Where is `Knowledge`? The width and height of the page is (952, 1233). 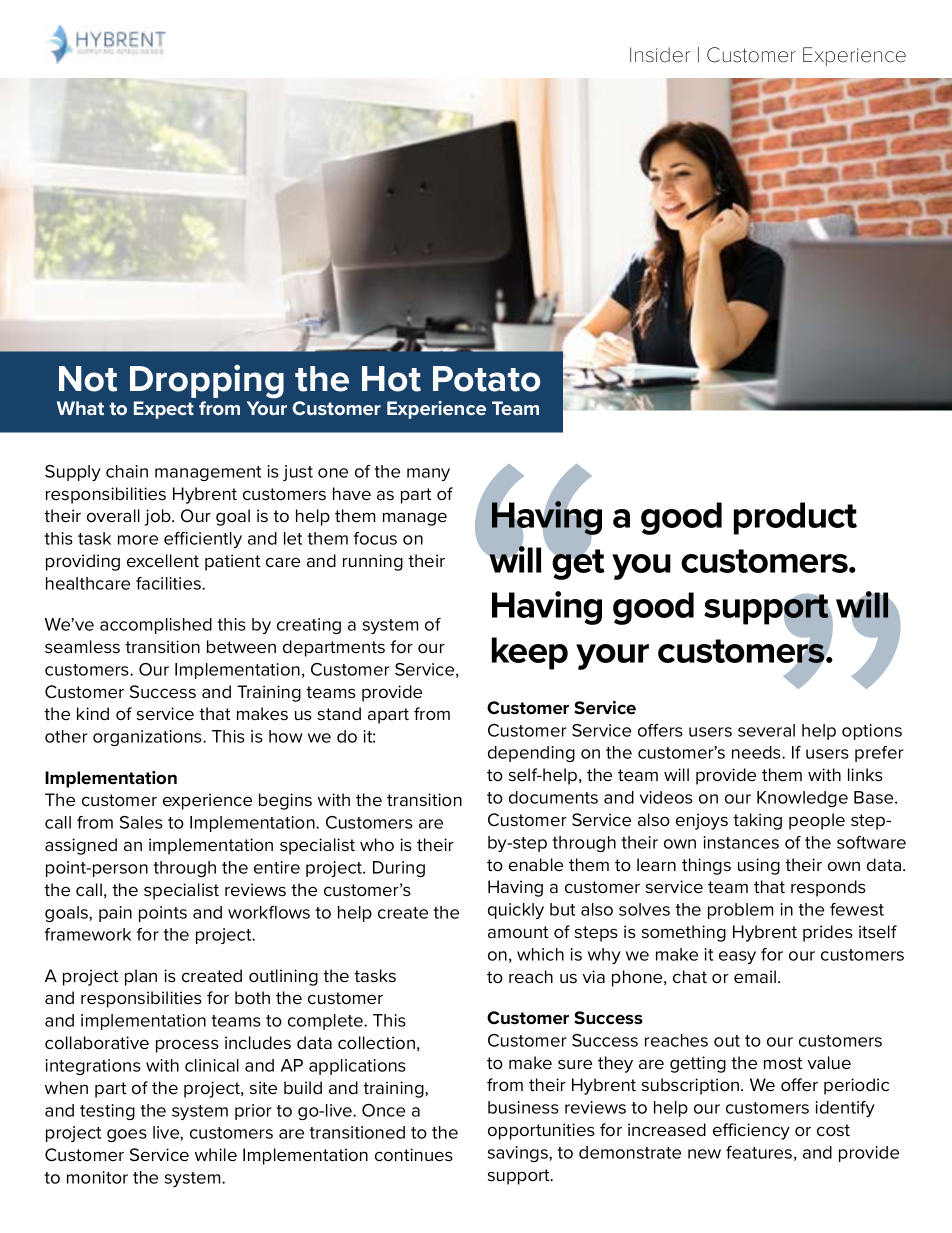 Knowledge is located at coordinates (802, 799).
